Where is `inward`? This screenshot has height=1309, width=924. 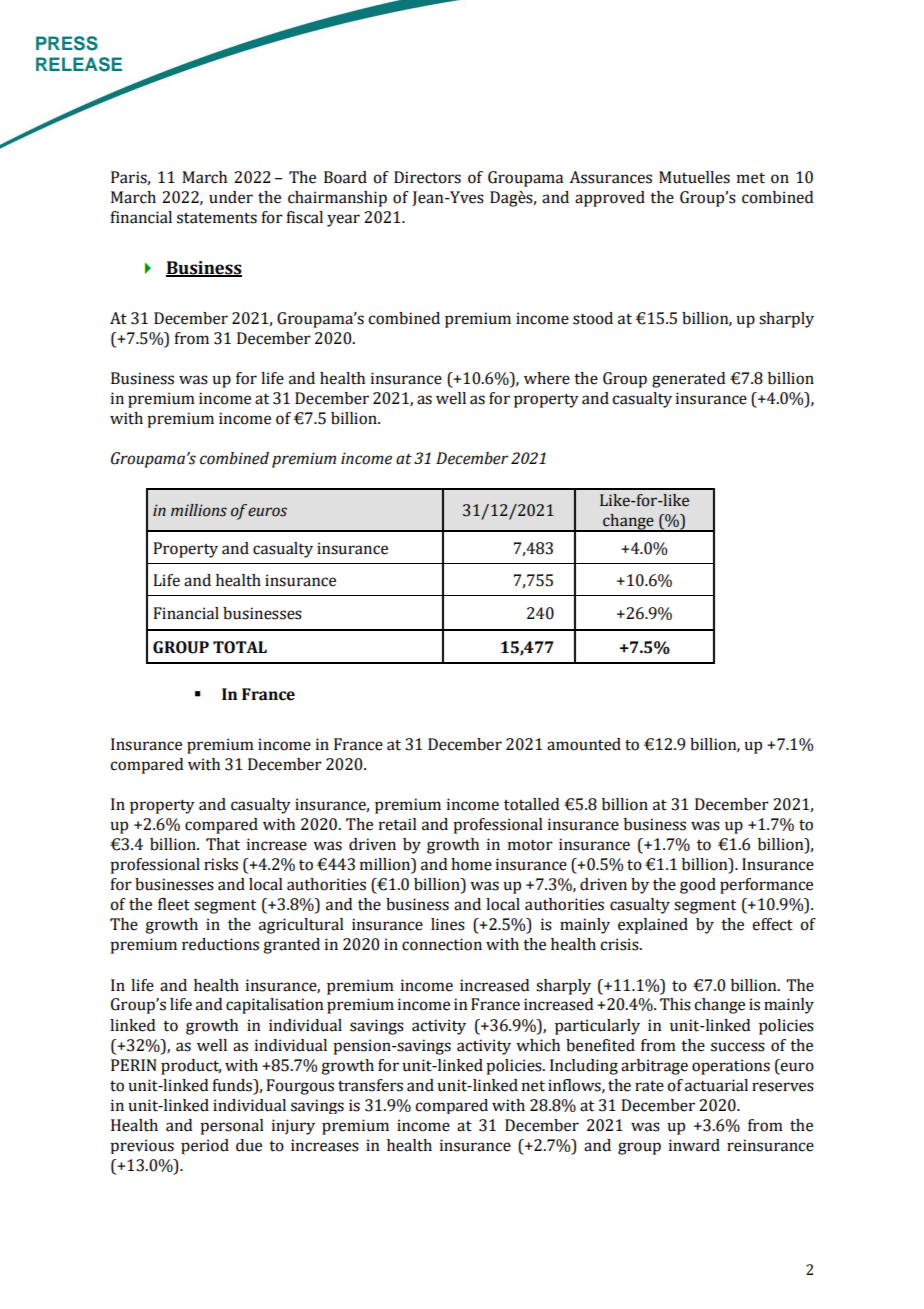 inward is located at coordinates (694, 1145).
